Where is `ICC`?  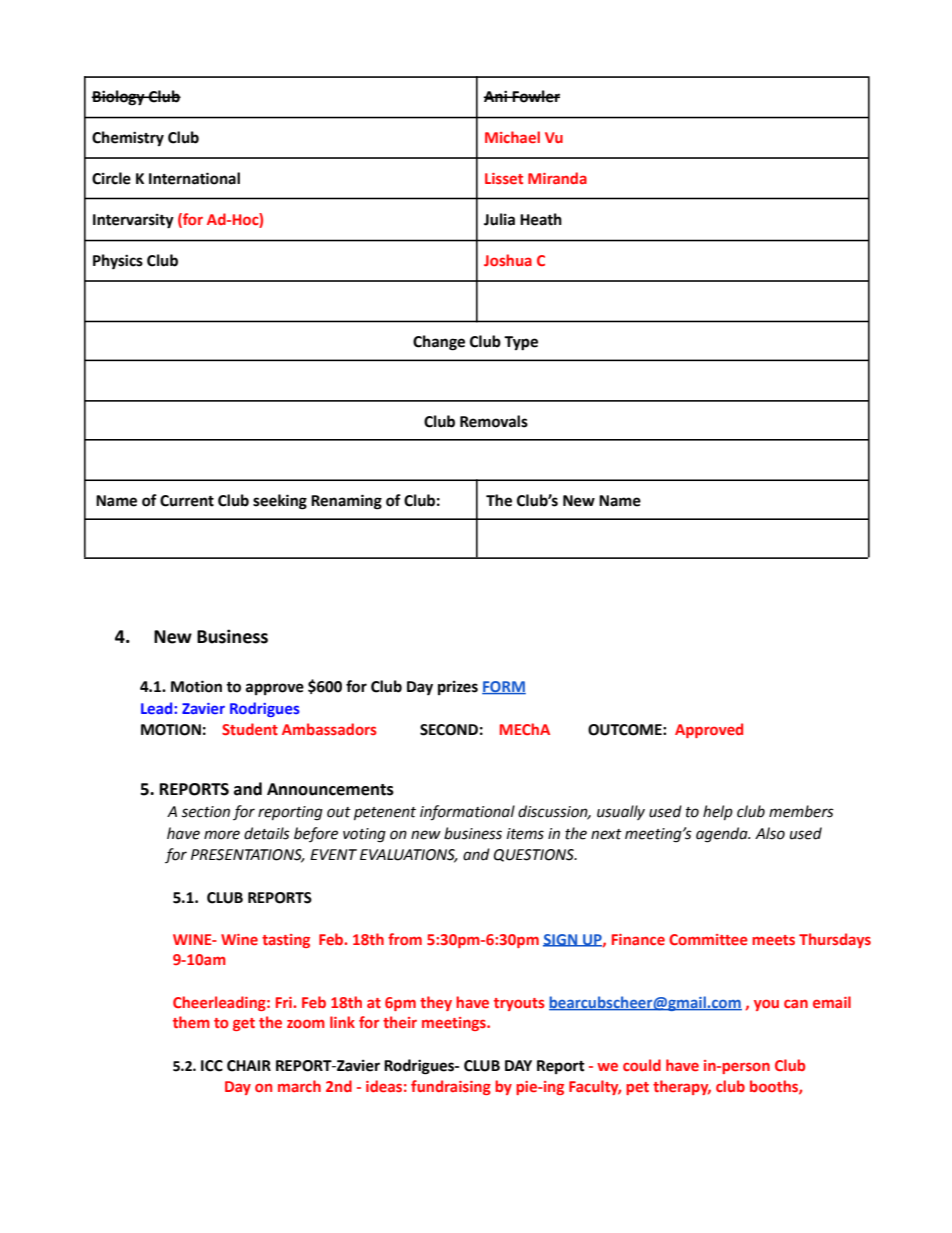 ICC is located at coordinates (212, 1066).
